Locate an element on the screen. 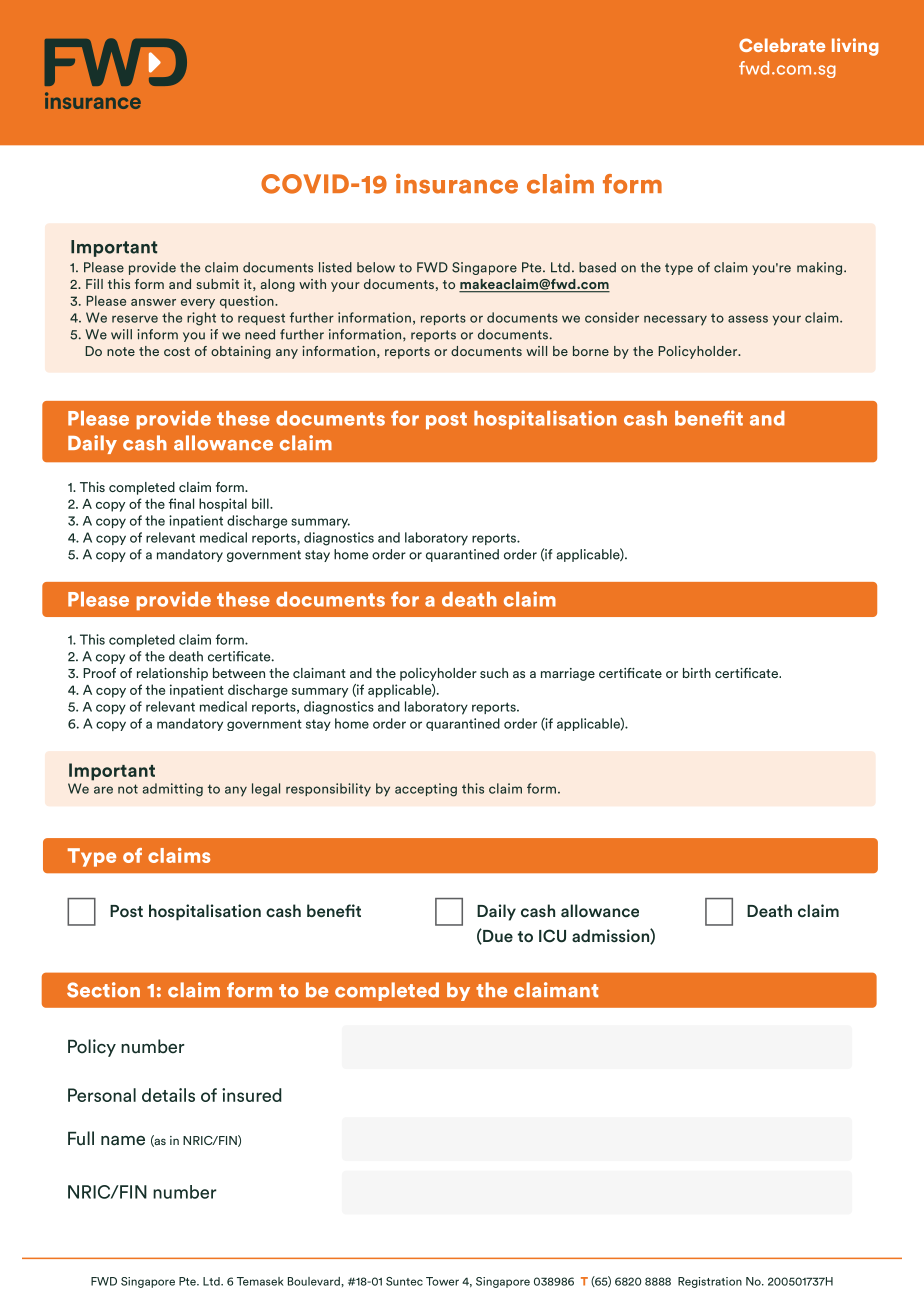 This screenshot has width=924, height=1308. relationship is located at coordinates (172, 674).
